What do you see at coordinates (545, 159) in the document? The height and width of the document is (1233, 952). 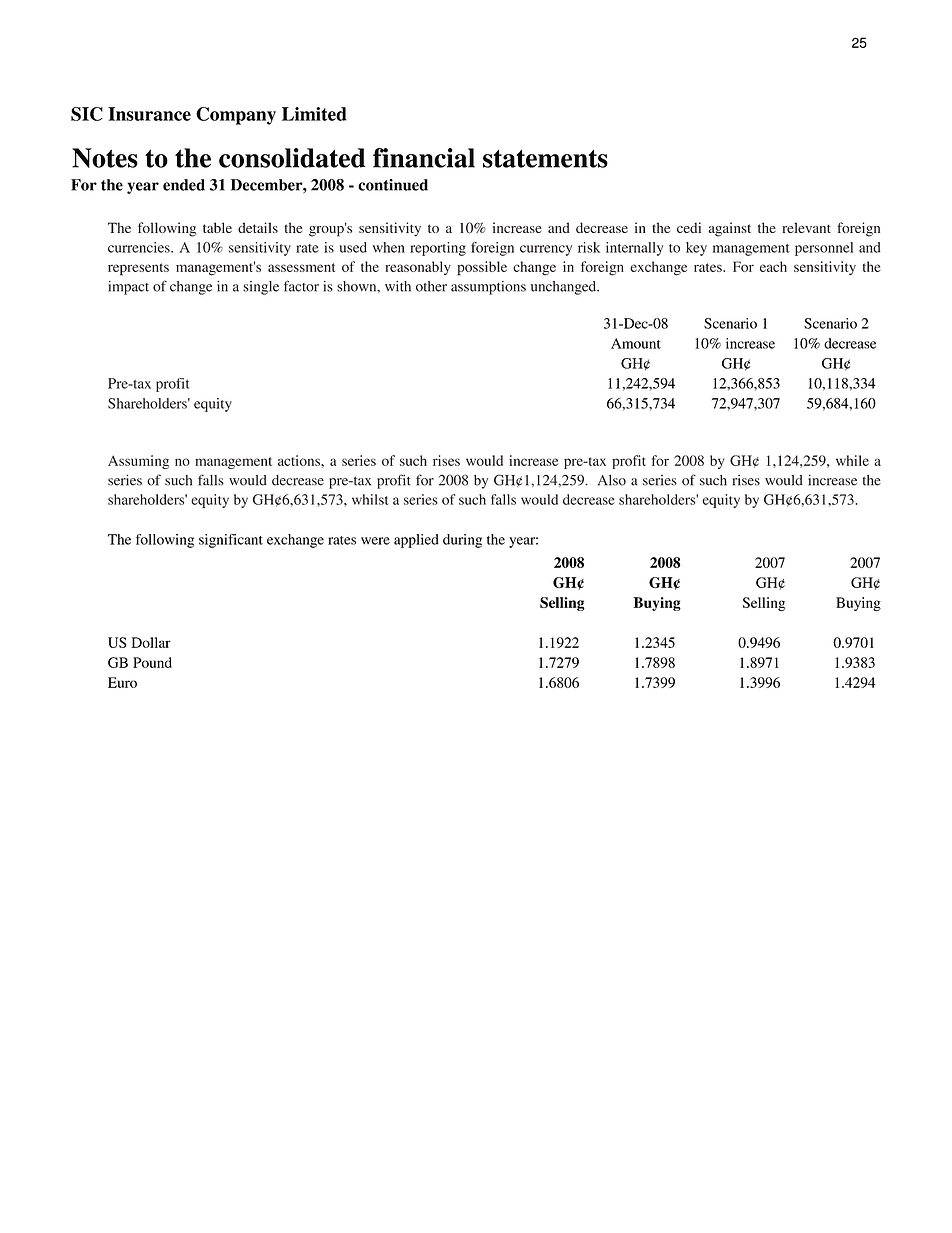 I see `statements` at bounding box center [545, 159].
